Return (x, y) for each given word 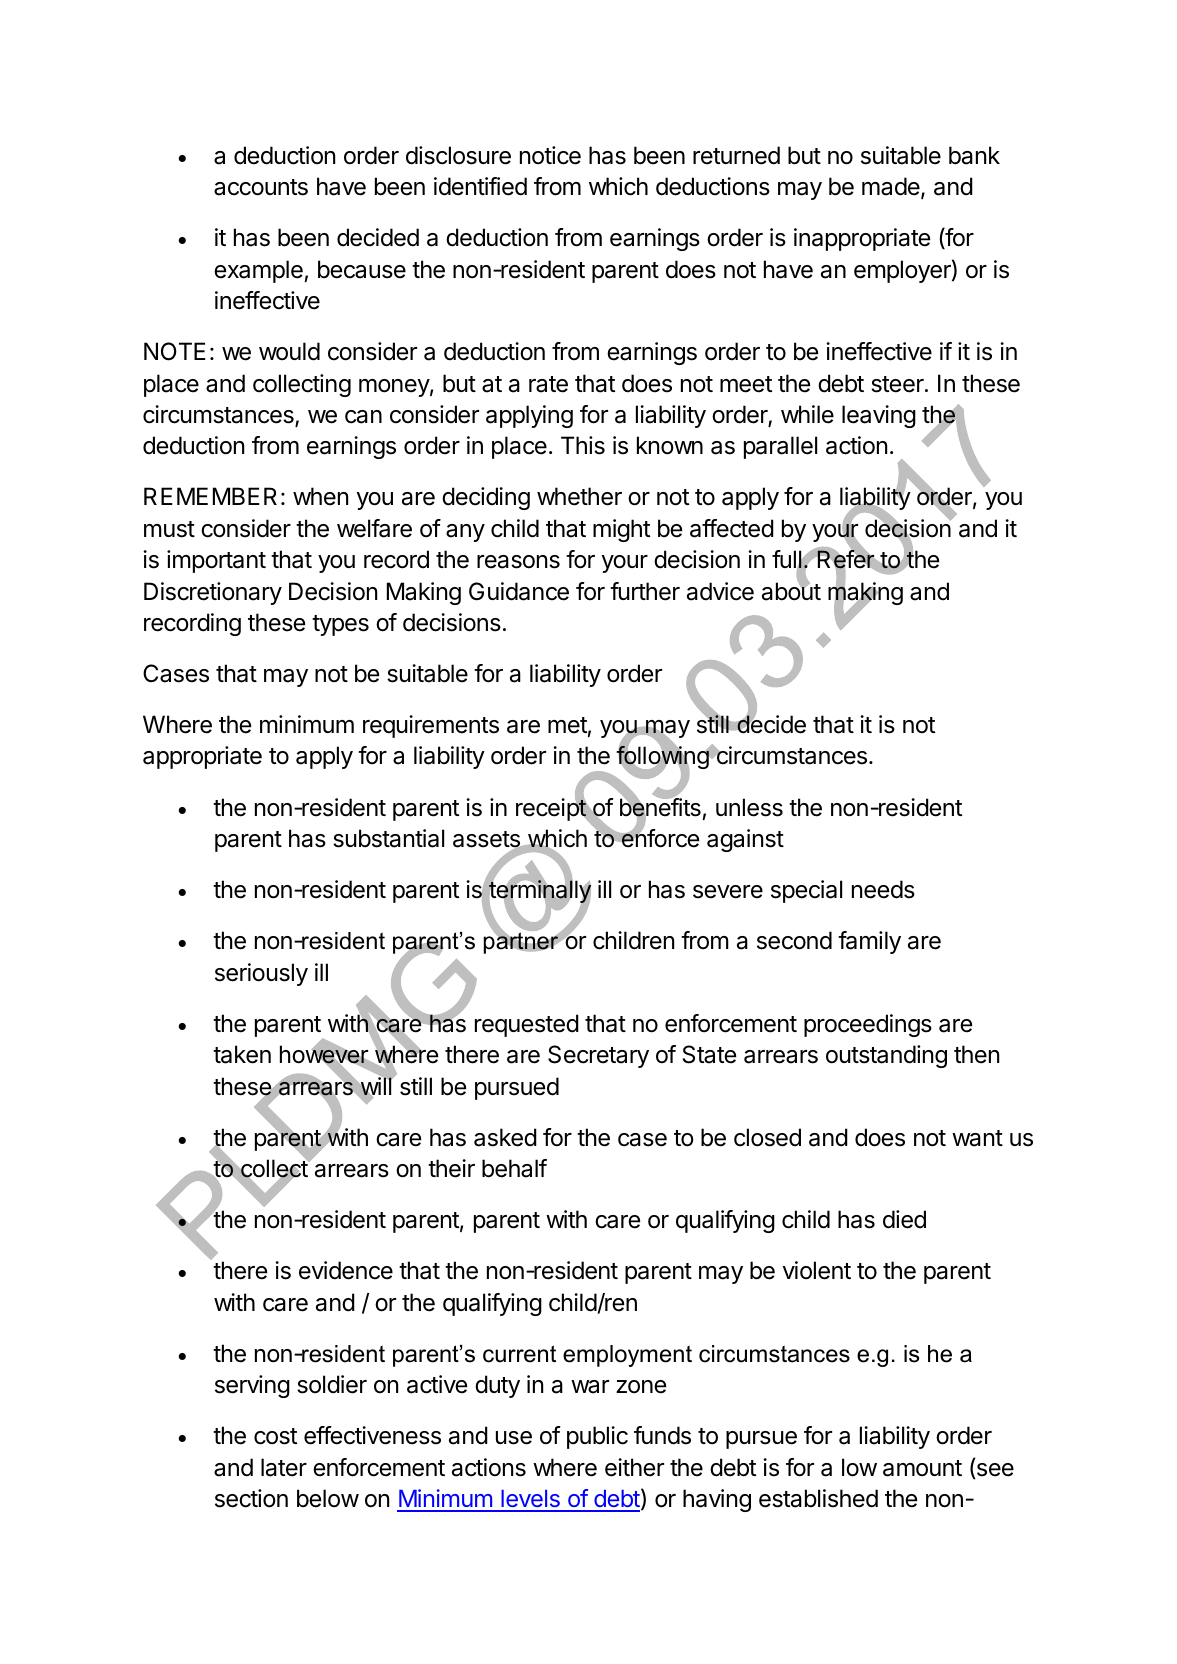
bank (974, 155)
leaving (879, 416)
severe (728, 892)
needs (883, 889)
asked (505, 1137)
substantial (388, 838)
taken (242, 1054)
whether (579, 496)
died (904, 1219)
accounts (261, 187)
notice (550, 155)
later (284, 1467)
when (320, 496)
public (597, 1437)
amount (922, 1468)
